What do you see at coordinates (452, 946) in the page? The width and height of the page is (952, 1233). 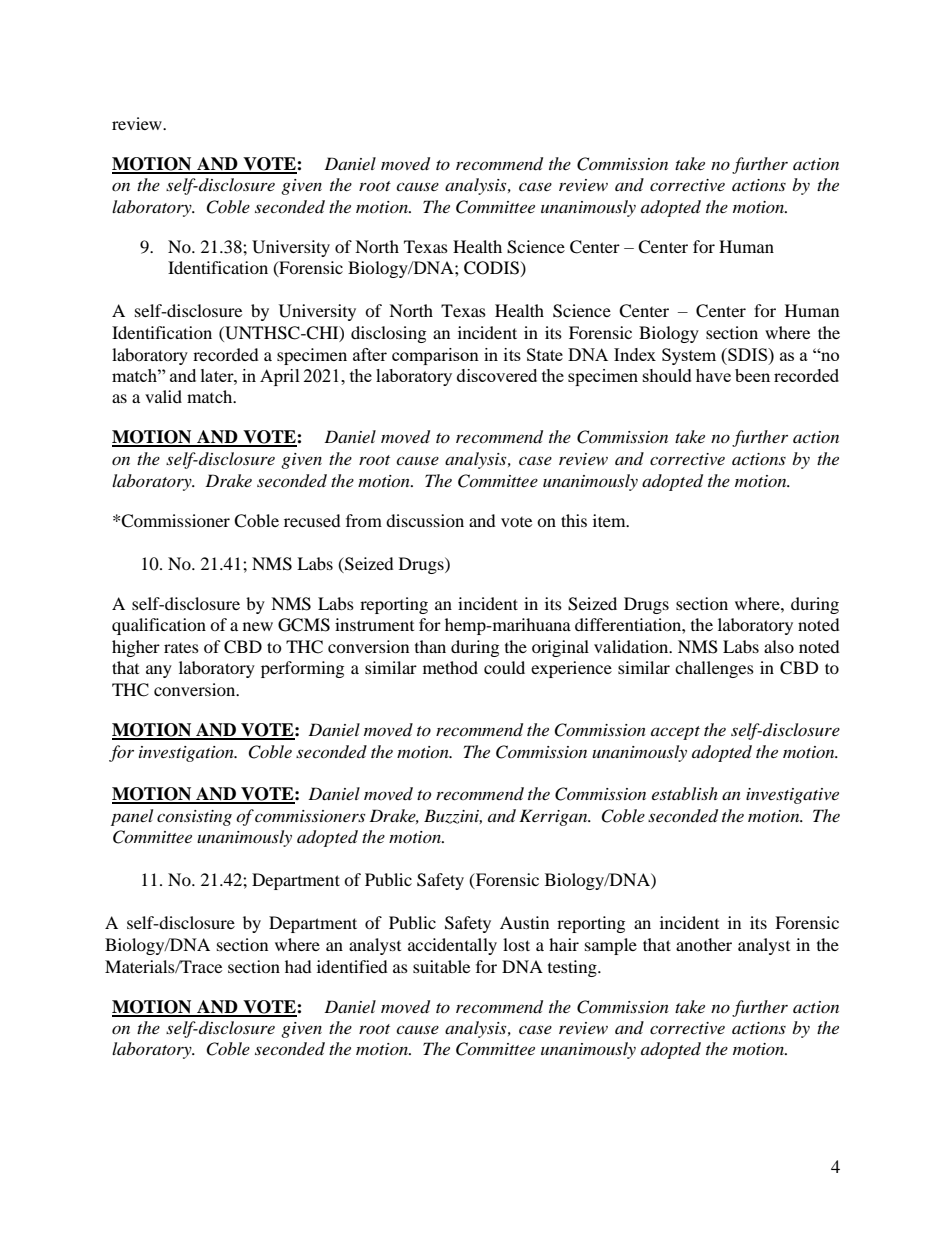 I see `accidentally` at bounding box center [452, 946].
